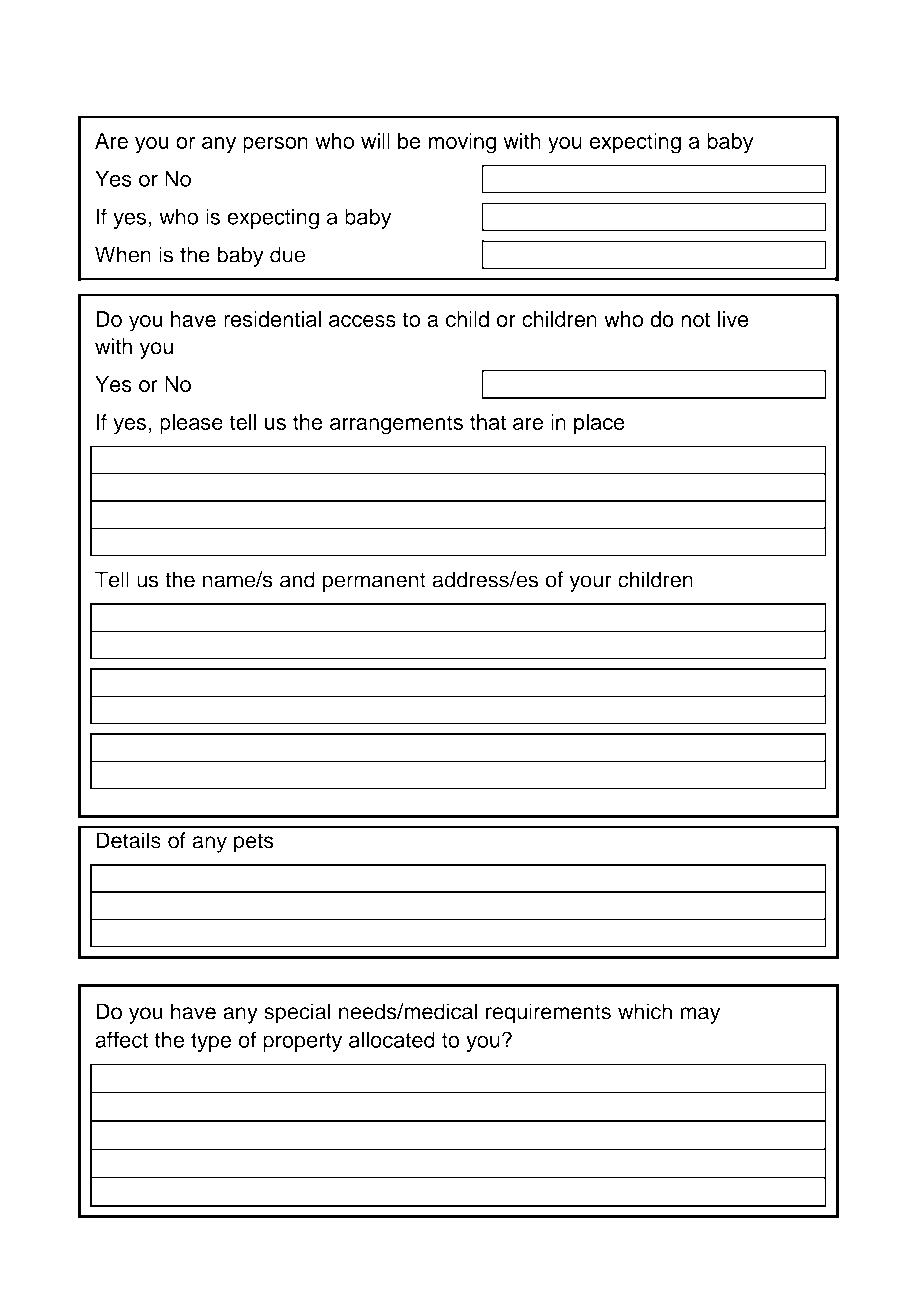  What do you see at coordinates (462, 143) in the screenshot?
I see `moving` at bounding box center [462, 143].
